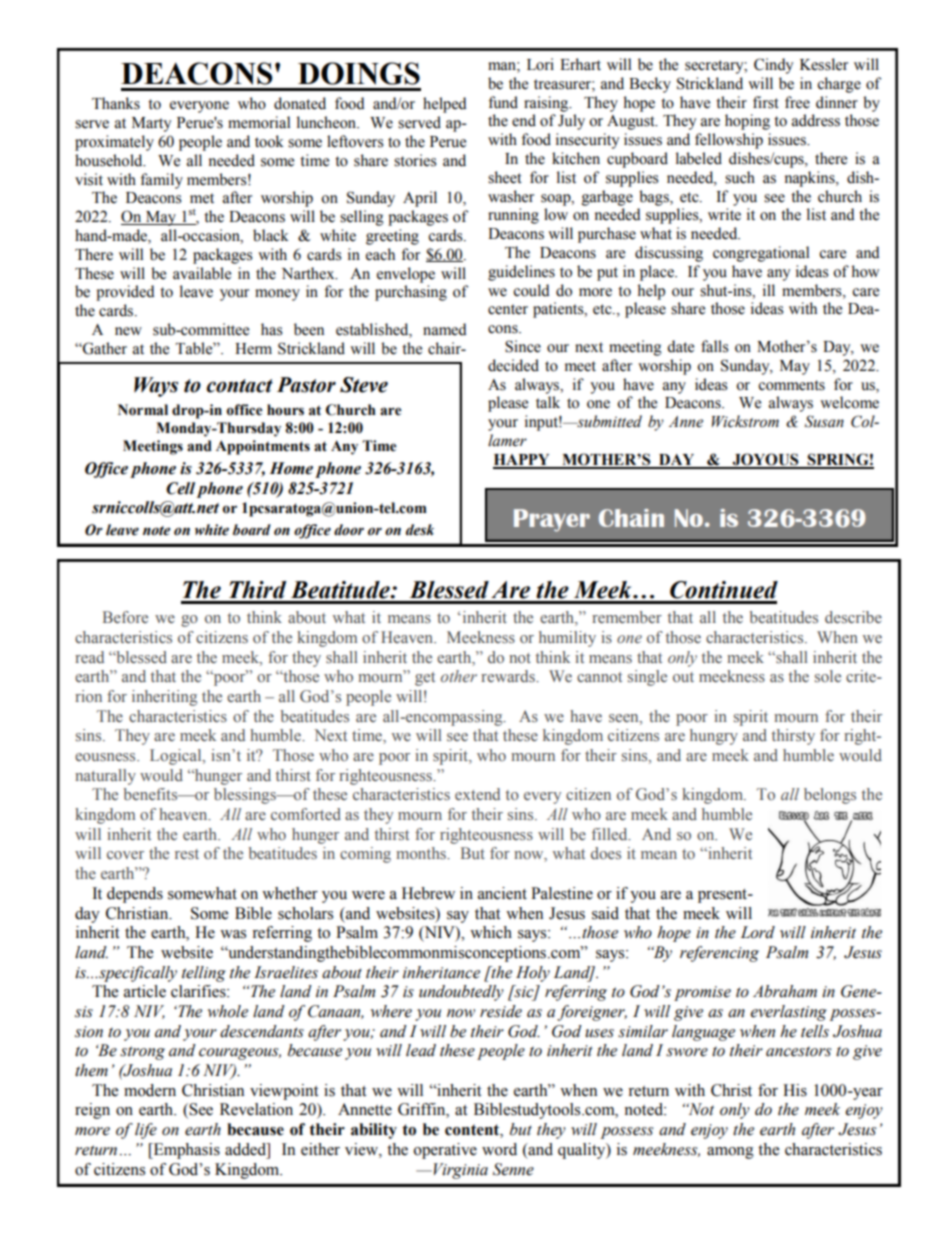  I want to click on rewards, so click(509, 676).
